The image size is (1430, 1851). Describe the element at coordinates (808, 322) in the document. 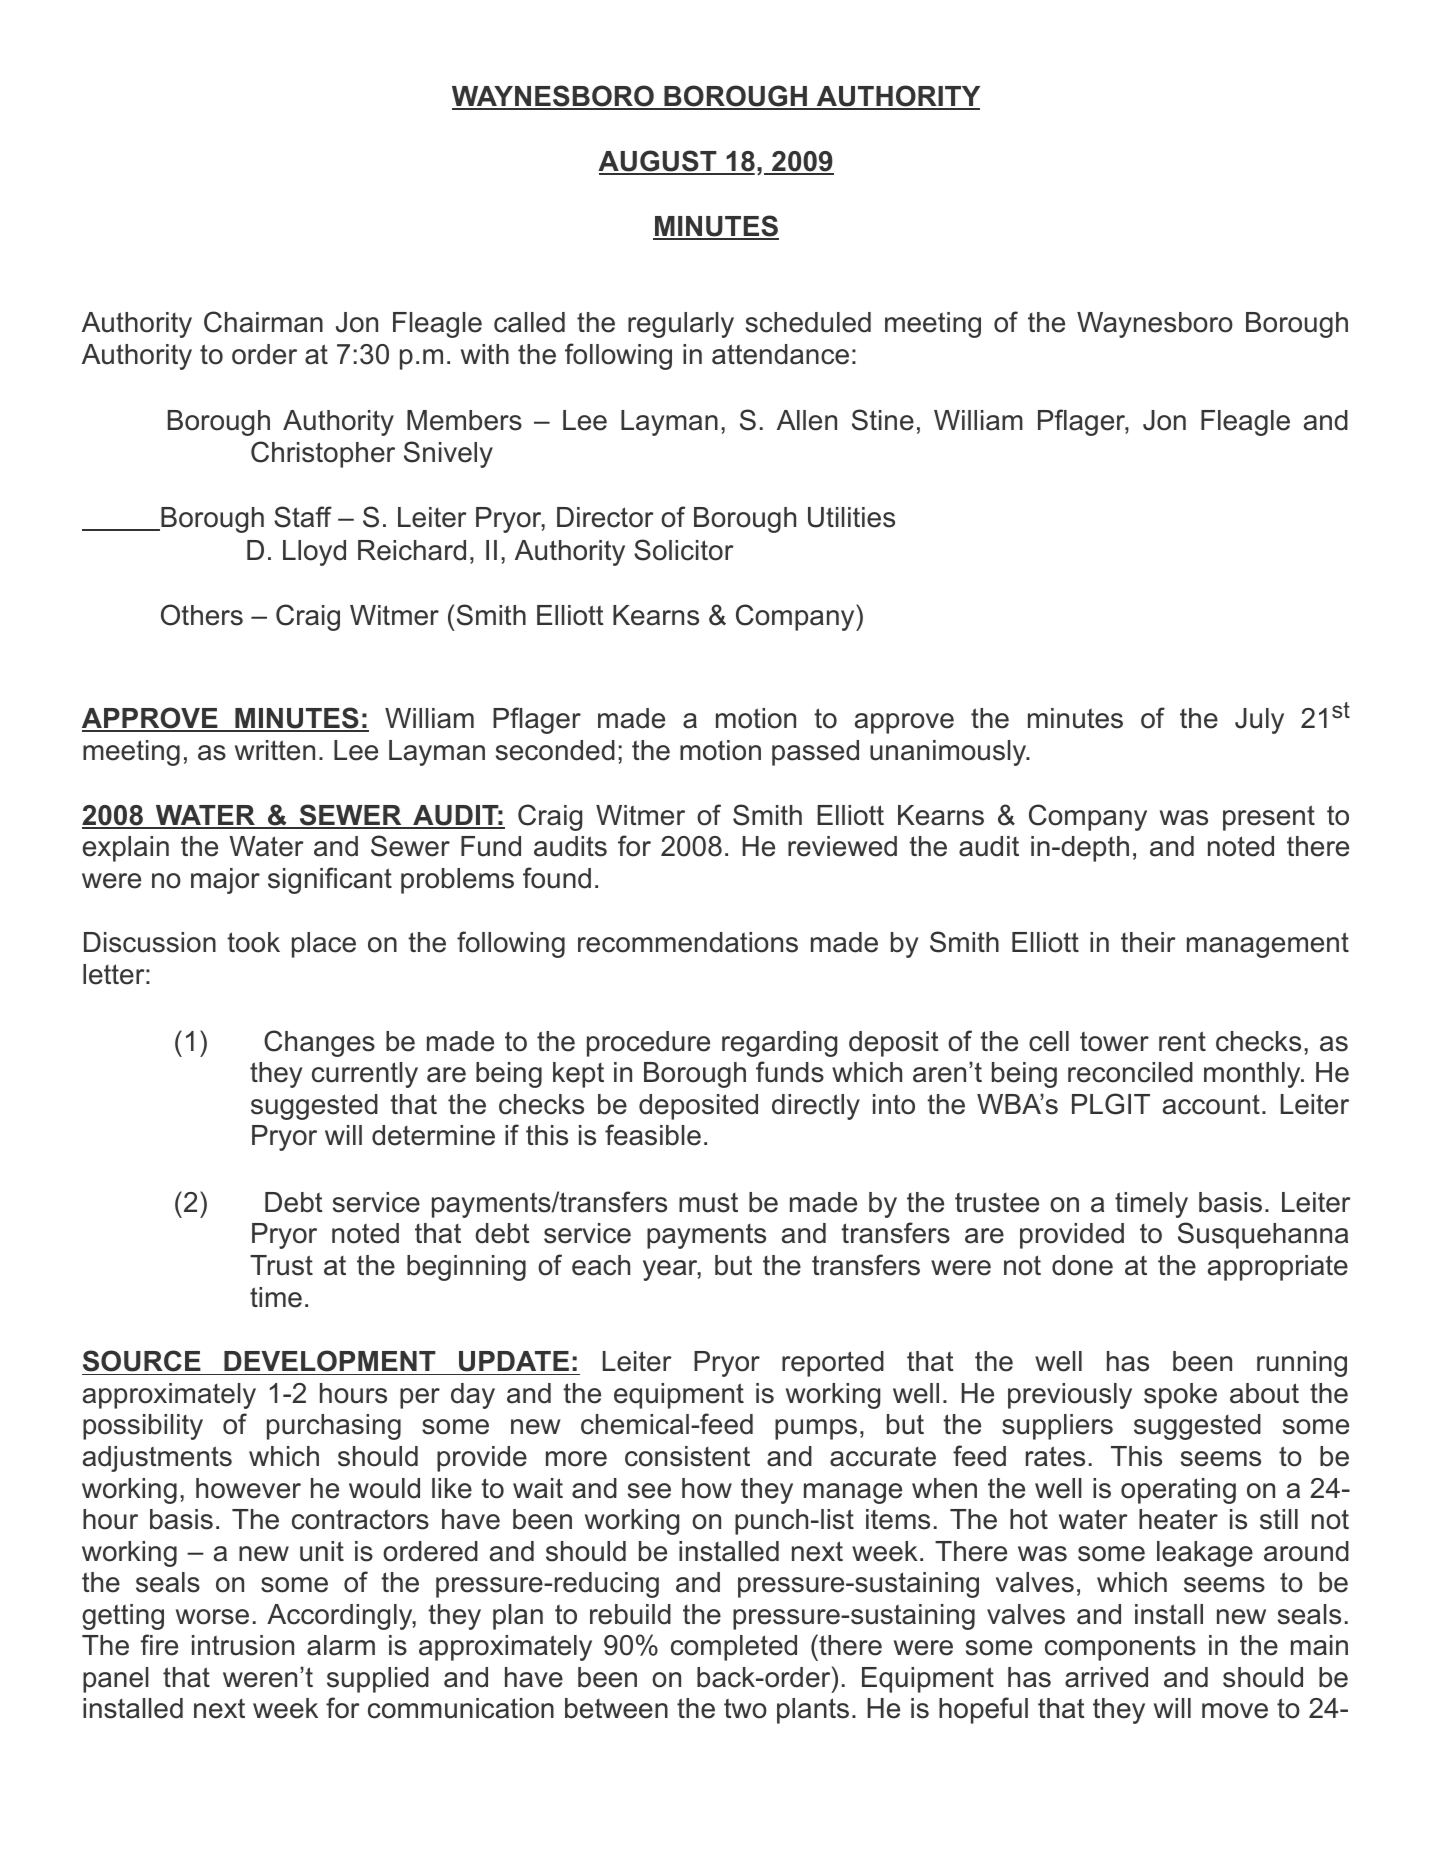

I see `scheduled` at that location.
